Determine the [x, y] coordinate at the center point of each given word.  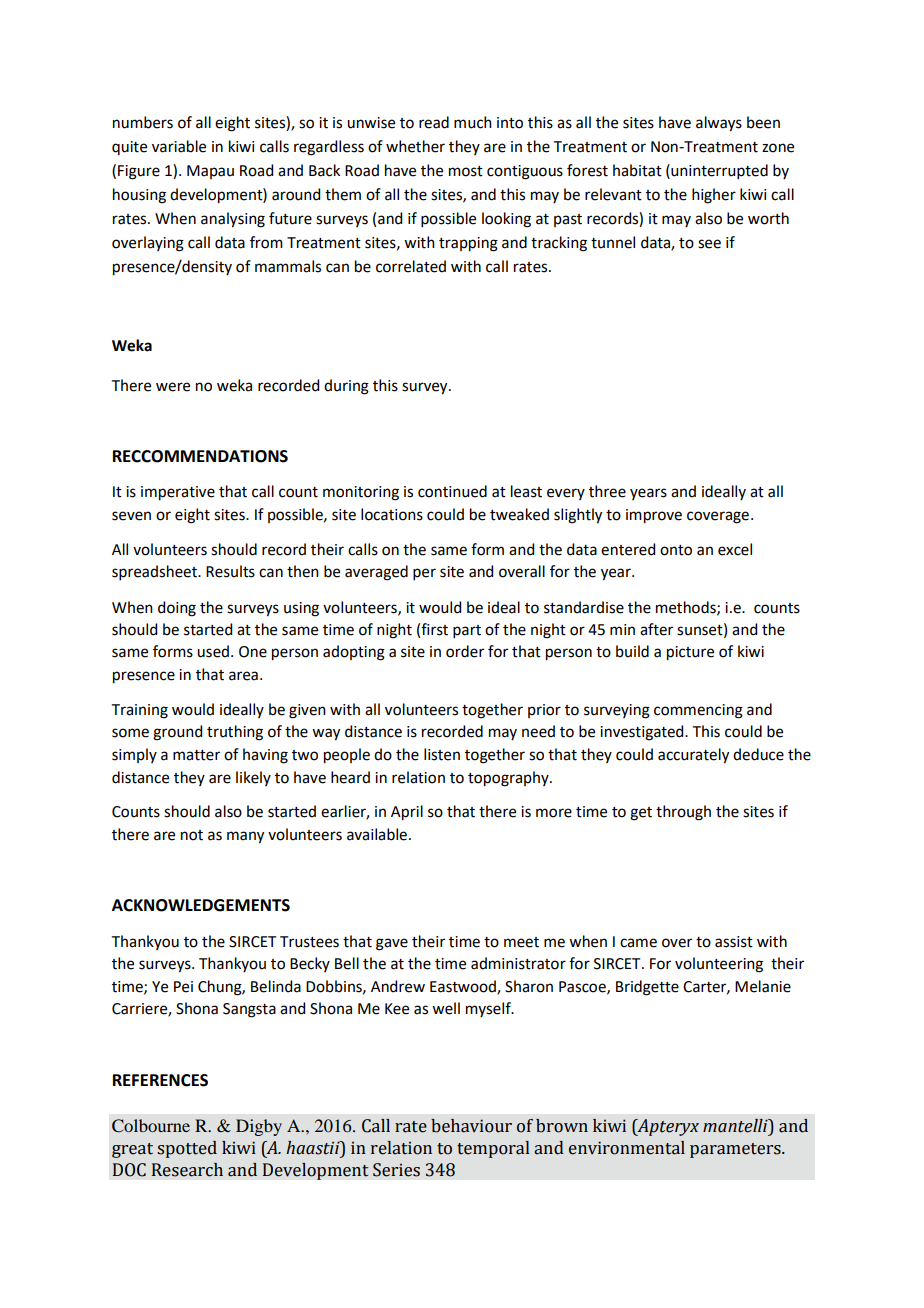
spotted [187, 1149]
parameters [736, 1150]
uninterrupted [718, 171]
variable [179, 146]
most [466, 171]
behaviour [471, 1126]
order [465, 651]
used [213, 651]
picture [690, 653]
